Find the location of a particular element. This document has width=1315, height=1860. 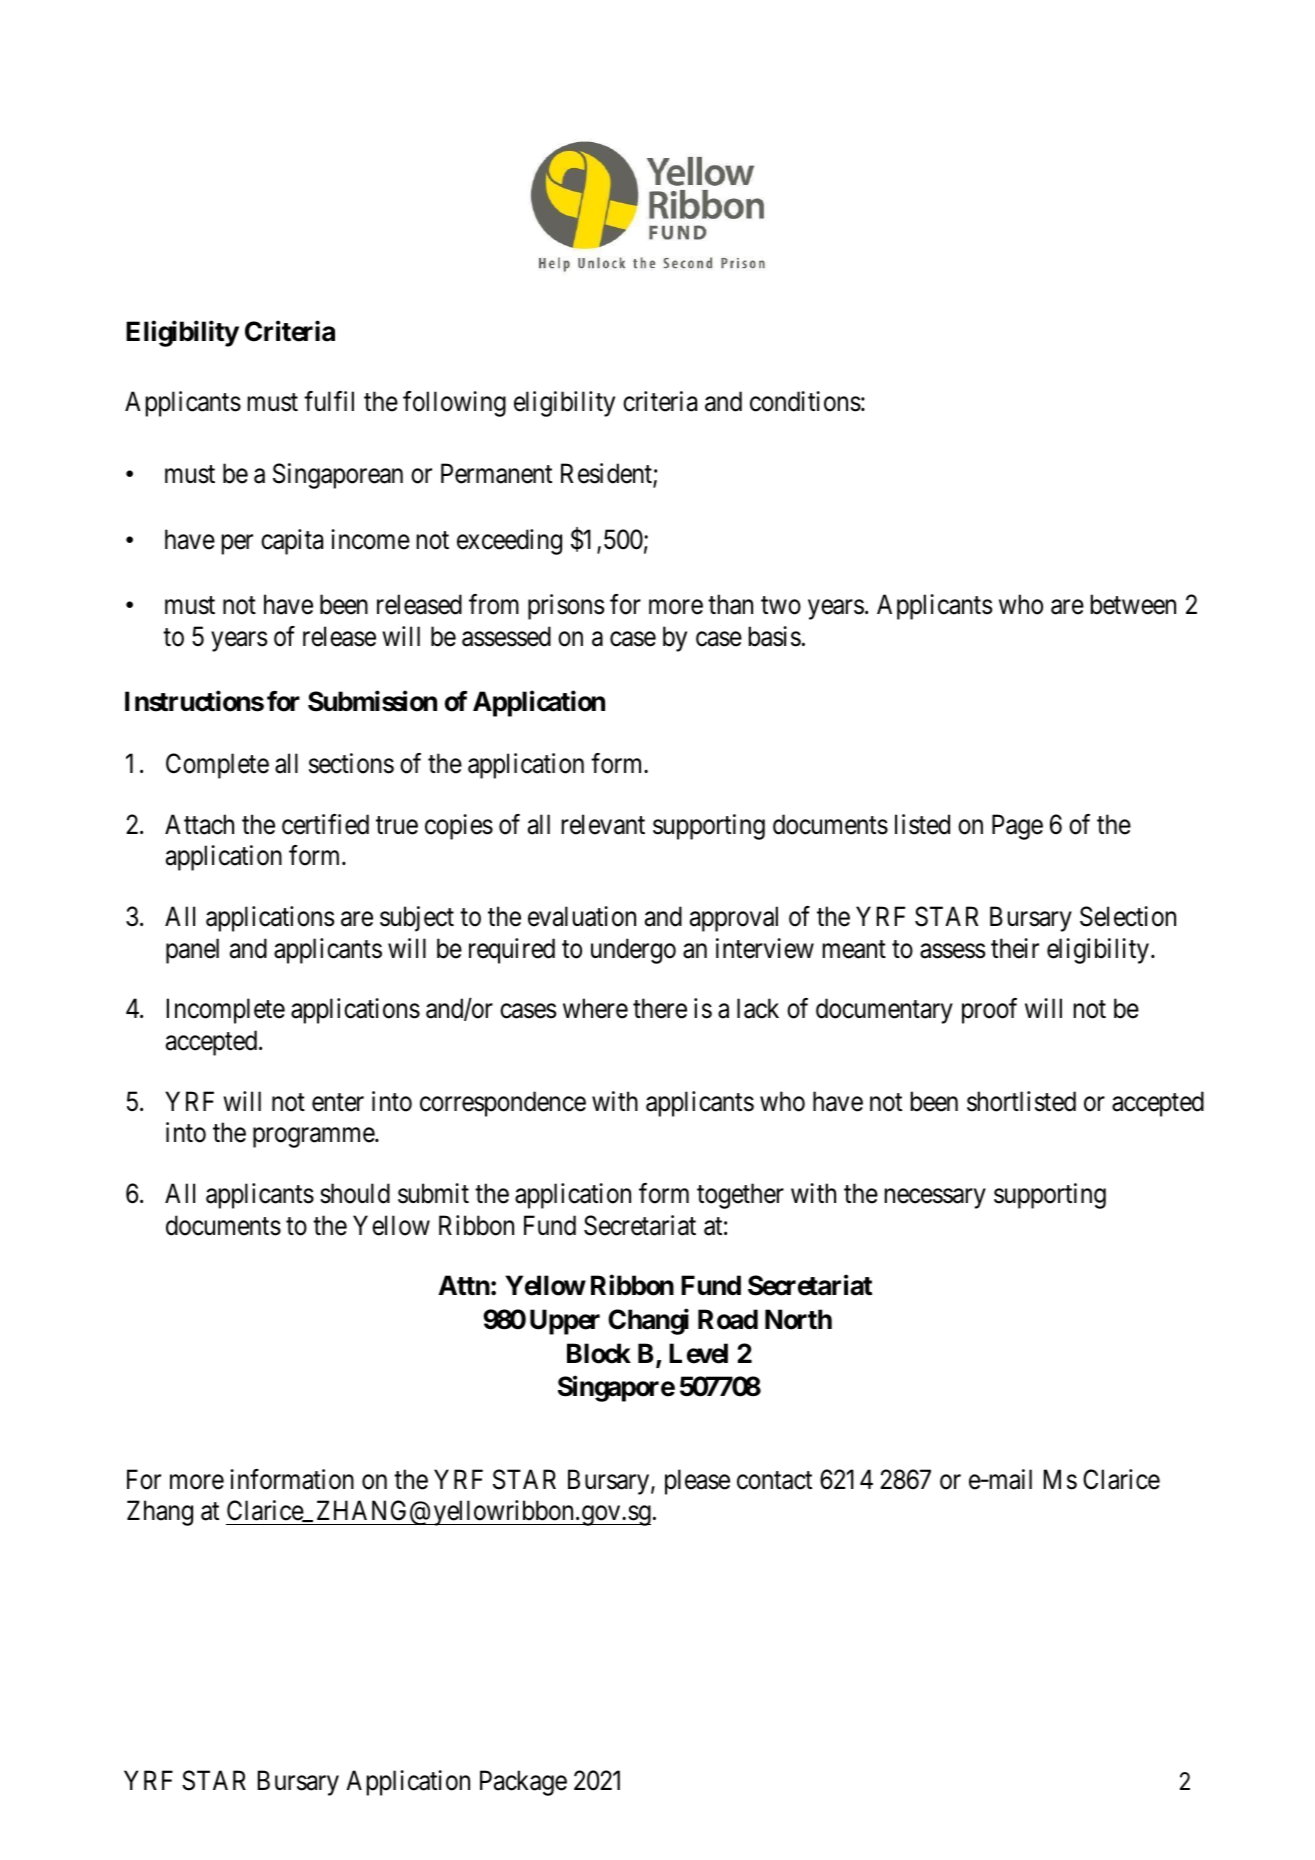

Page is located at coordinates (1017, 827).
